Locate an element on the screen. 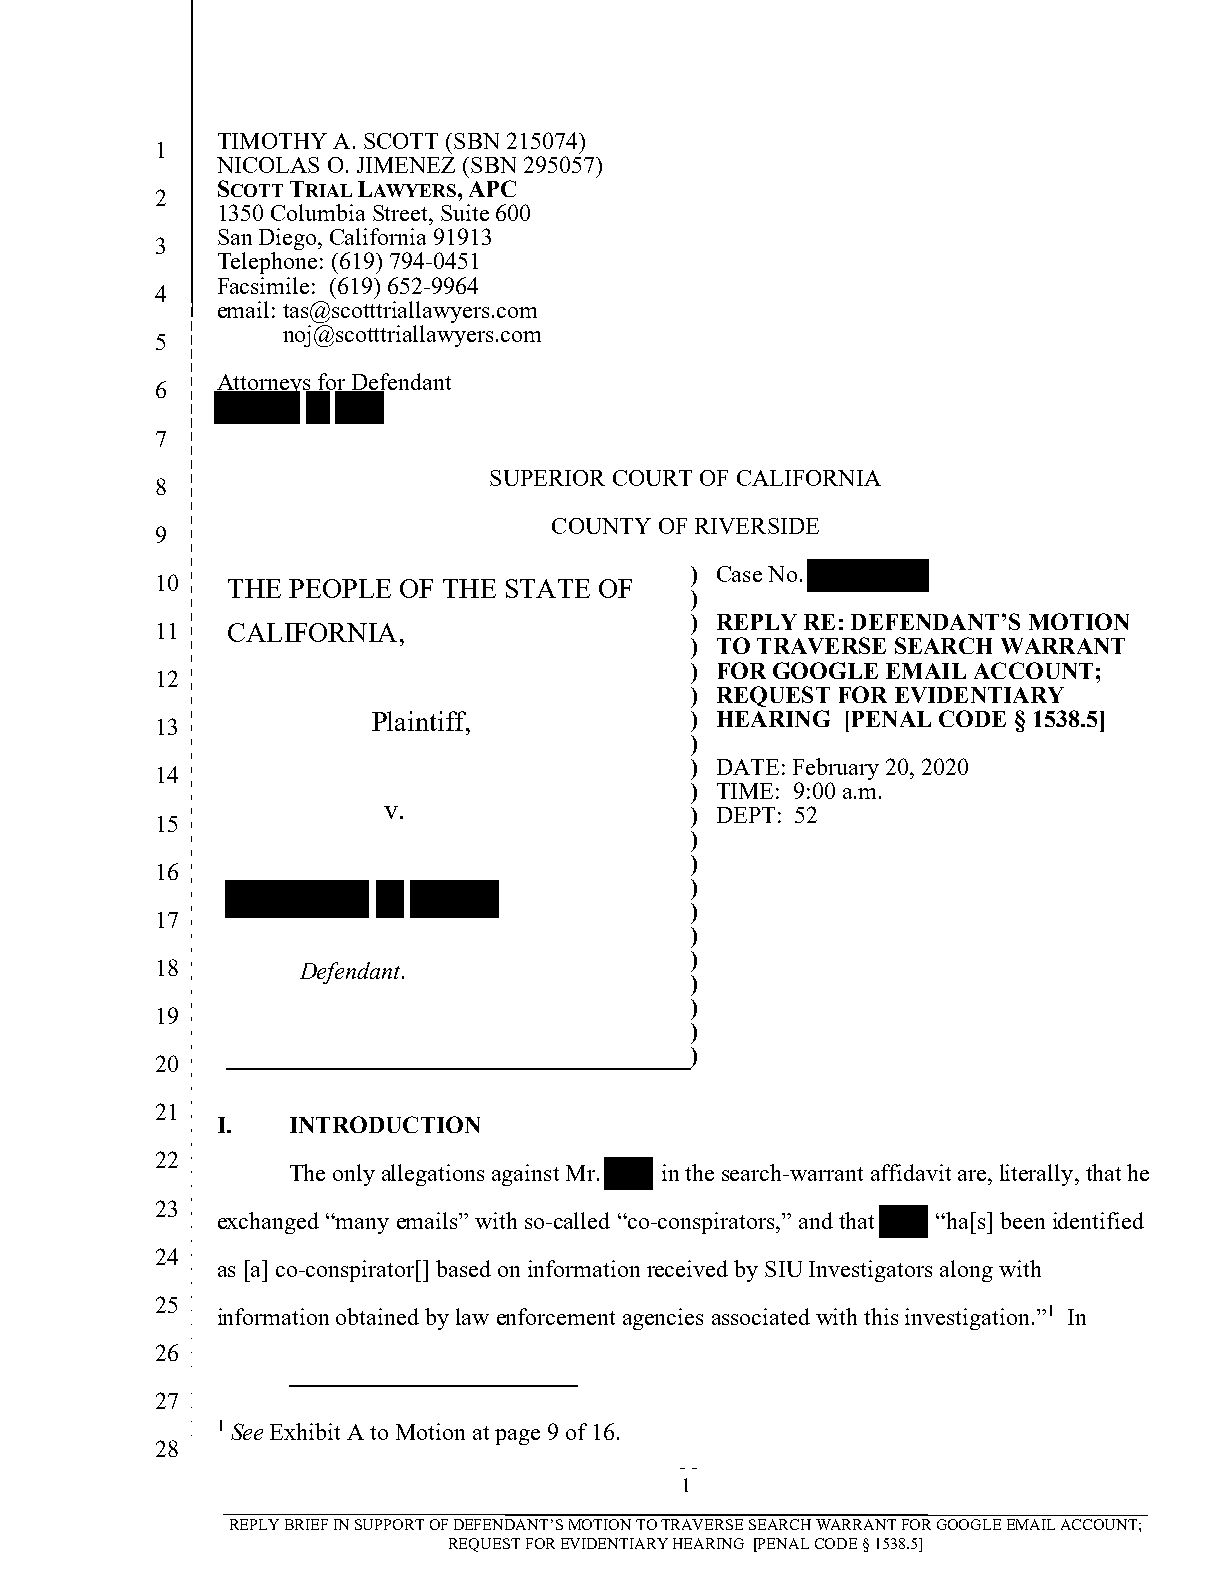  are is located at coordinates (973, 1175).
